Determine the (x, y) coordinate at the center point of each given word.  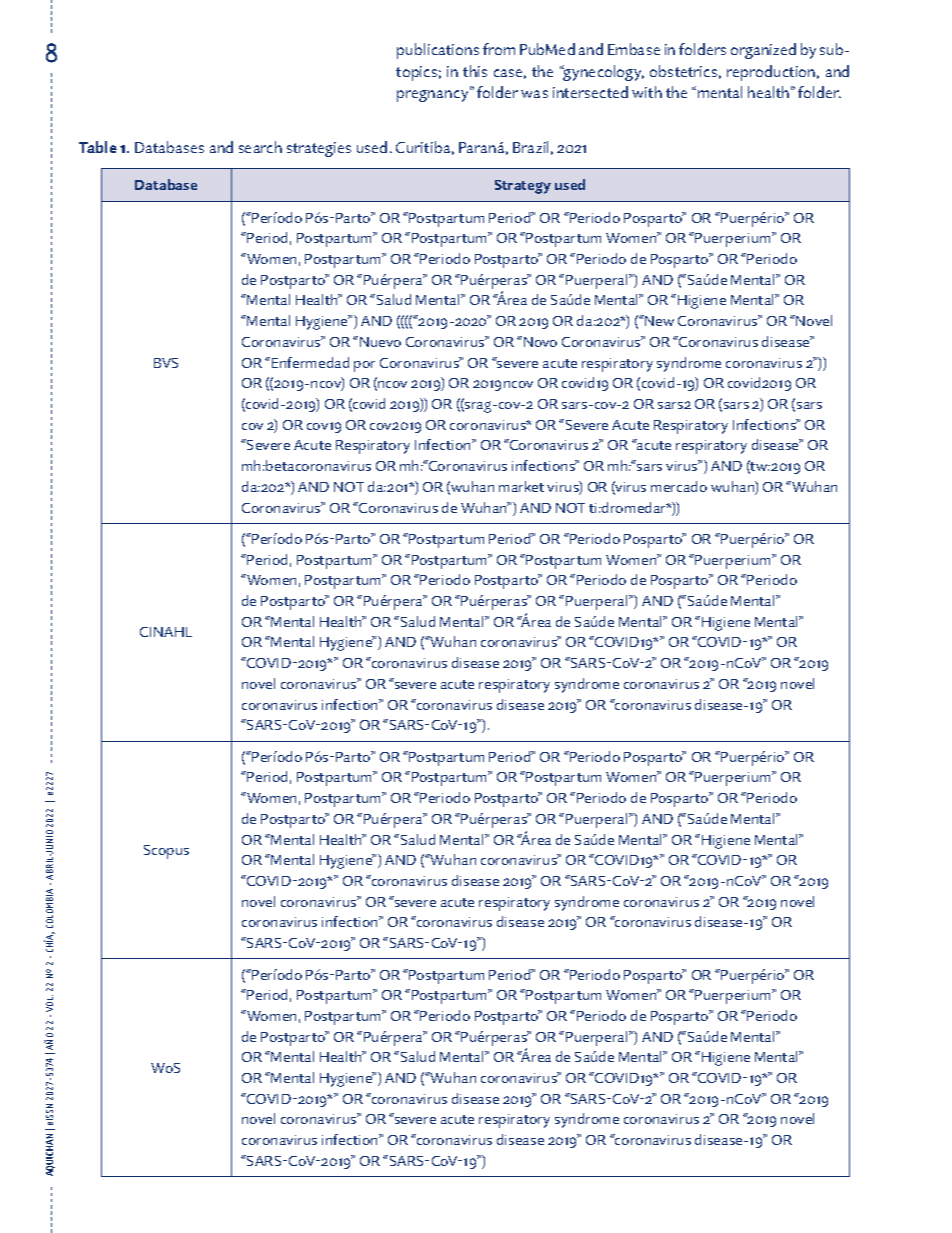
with (647, 92)
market (521, 486)
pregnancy (434, 95)
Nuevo (380, 342)
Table (98, 147)
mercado (679, 486)
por (364, 366)
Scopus (166, 852)
